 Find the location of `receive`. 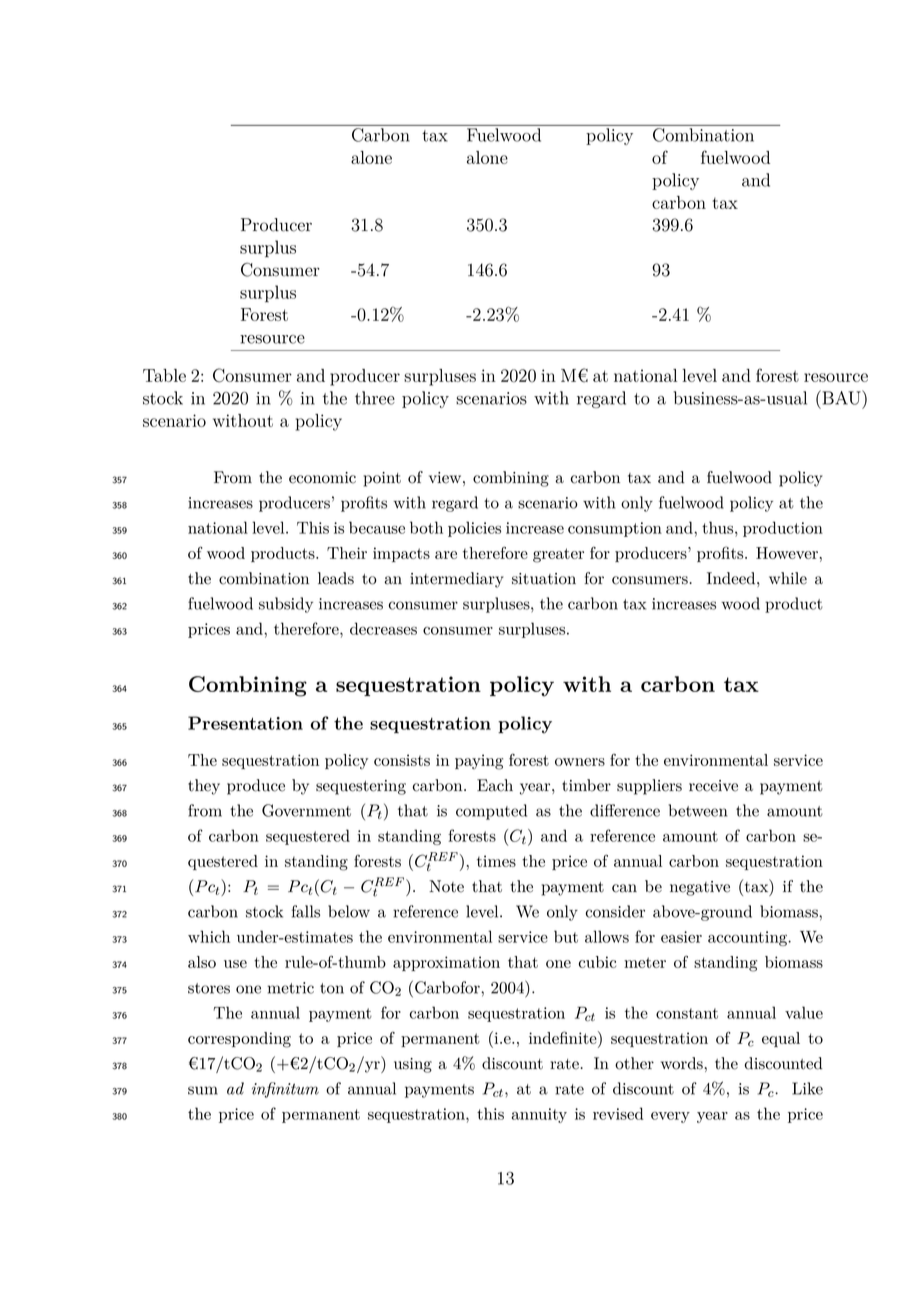

receive is located at coordinates (713, 786).
